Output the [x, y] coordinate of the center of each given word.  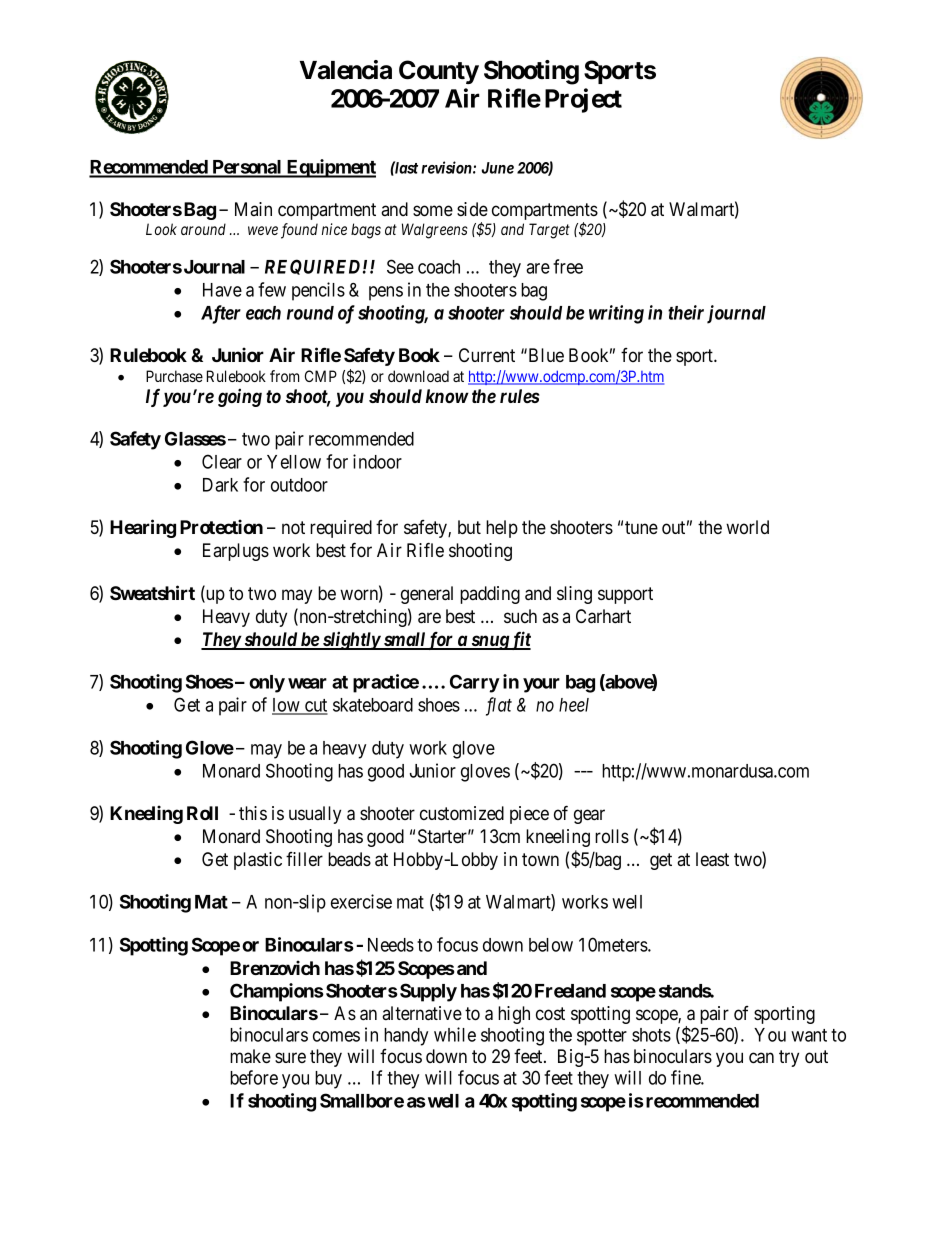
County [439, 72]
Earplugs [236, 552]
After [221, 314]
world [747, 527]
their [686, 312]
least [712, 859]
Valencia [346, 70]
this [253, 813]
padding [490, 595]
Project [583, 100]
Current [487, 355]
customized [462, 813]
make [250, 1056]
